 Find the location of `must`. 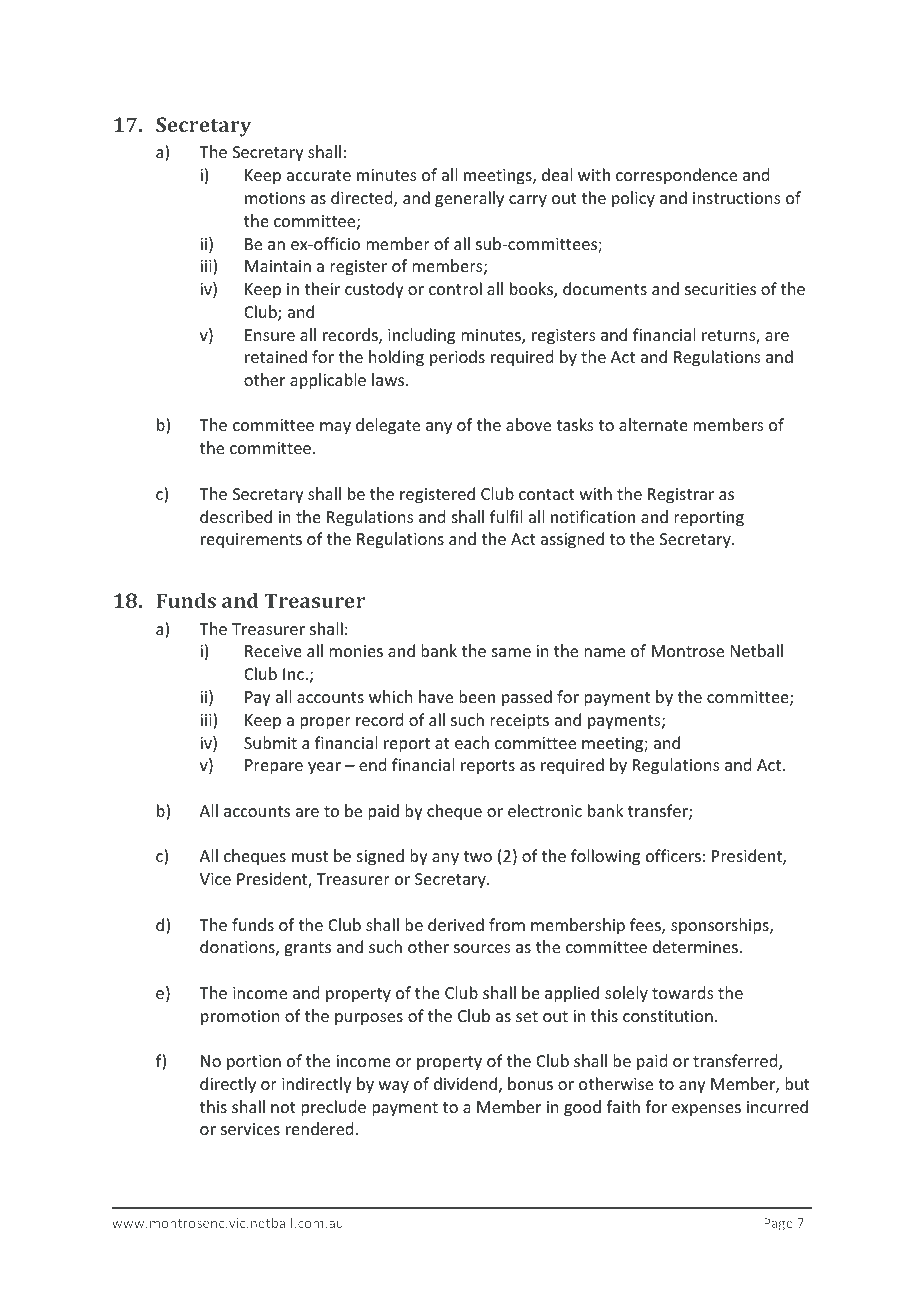

must is located at coordinates (310, 856).
